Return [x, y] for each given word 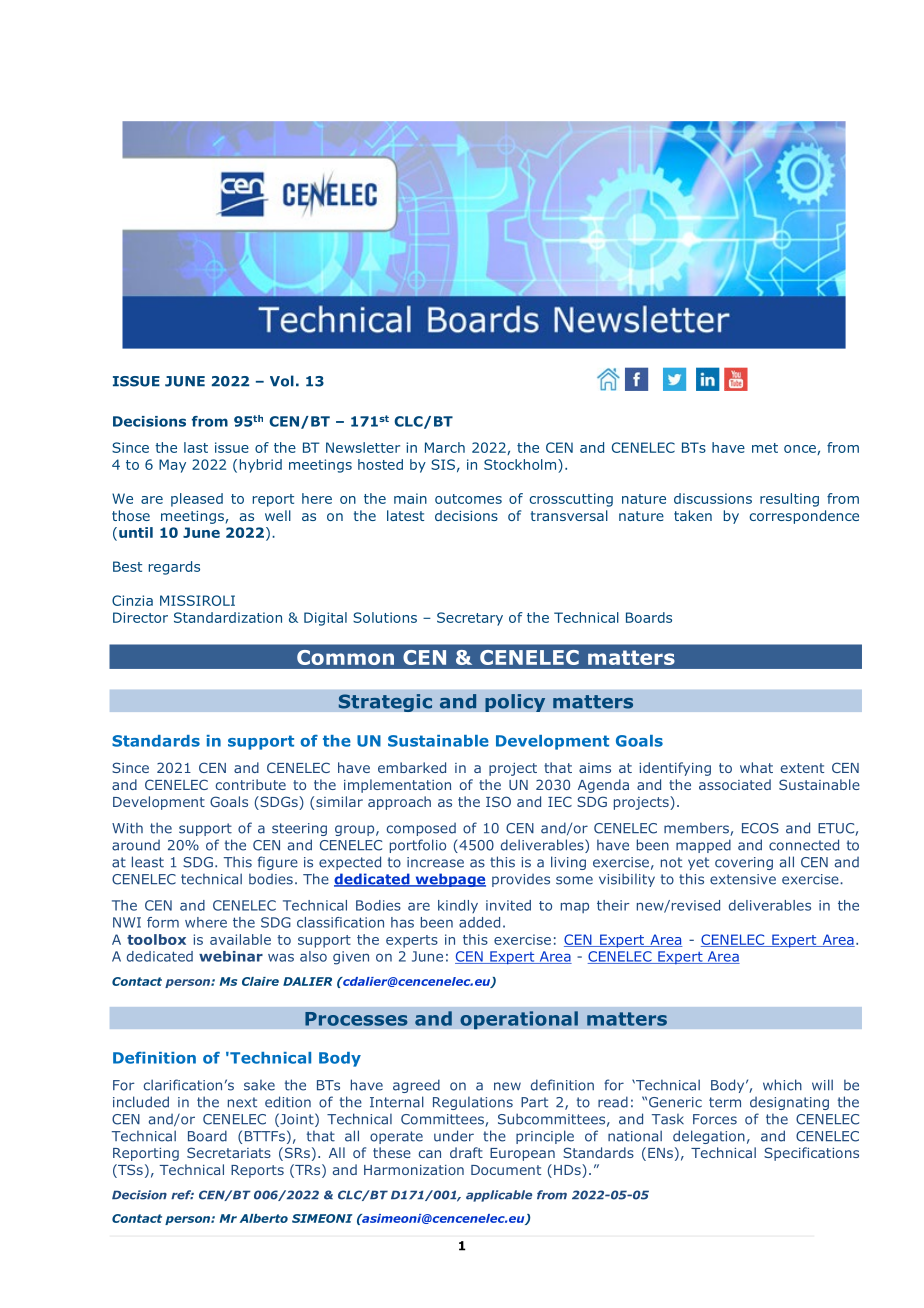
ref [182, 1195]
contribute [251, 784]
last [196, 447]
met [765, 448]
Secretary [470, 619]
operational [519, 1020]
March [445, 447]
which [782, 1085]
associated [735, 784]
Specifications [811, 1154]
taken [693, 515]
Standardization [228, 617]
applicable [499, 1196]
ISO [498, 801]
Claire [260, 981]
